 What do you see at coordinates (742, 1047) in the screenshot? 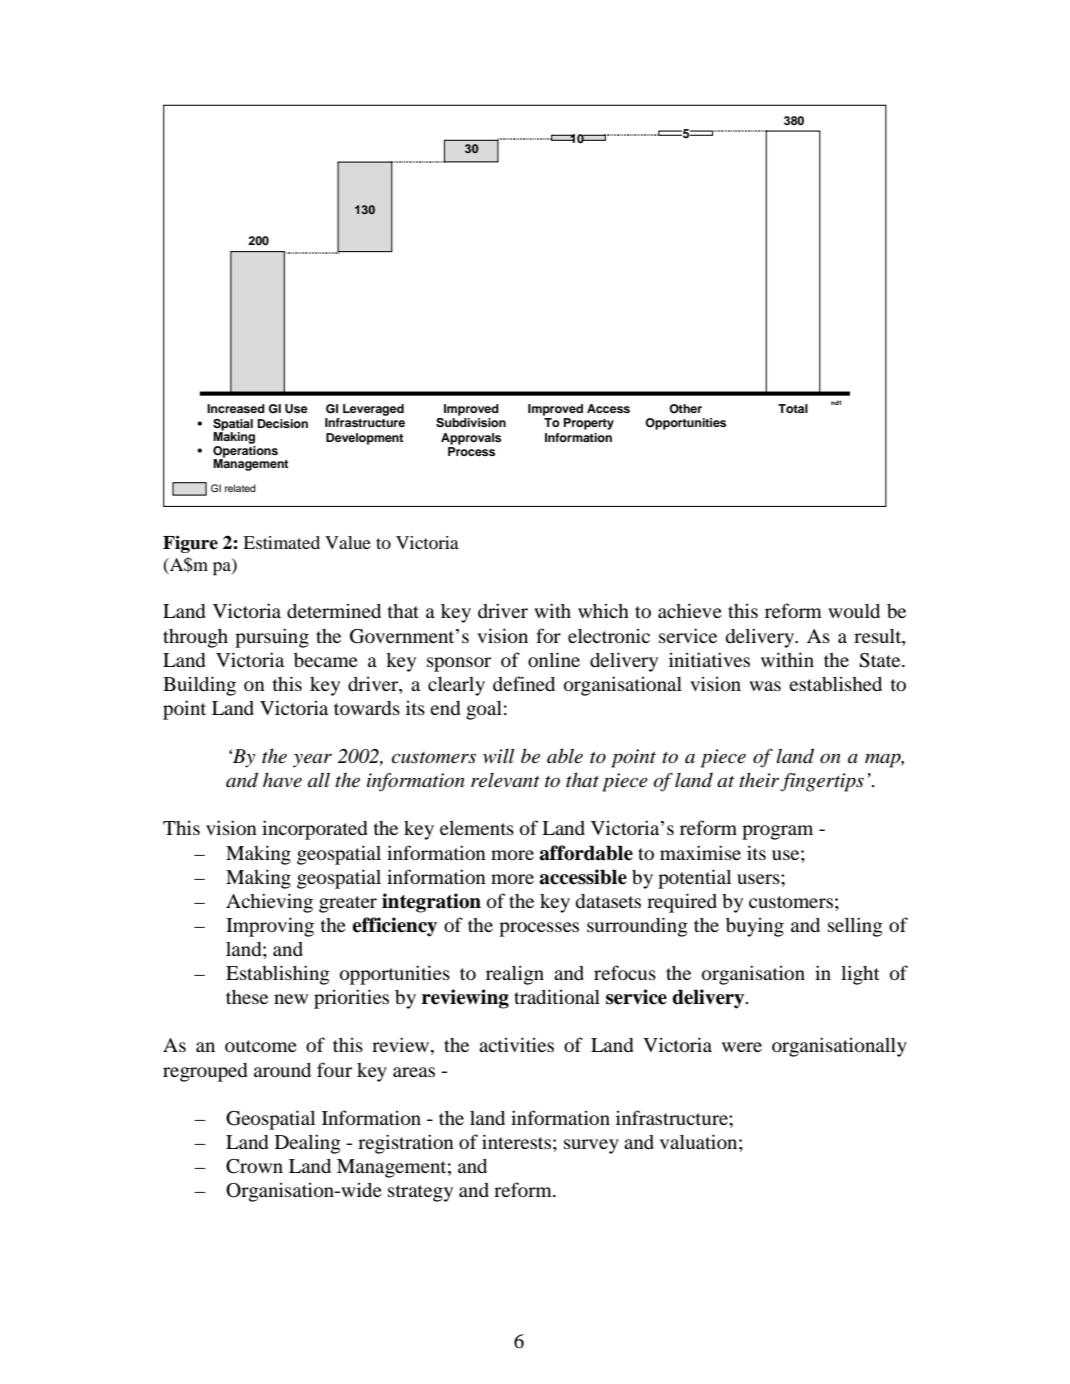
I see `were` at bounding box center [742, 1047].
